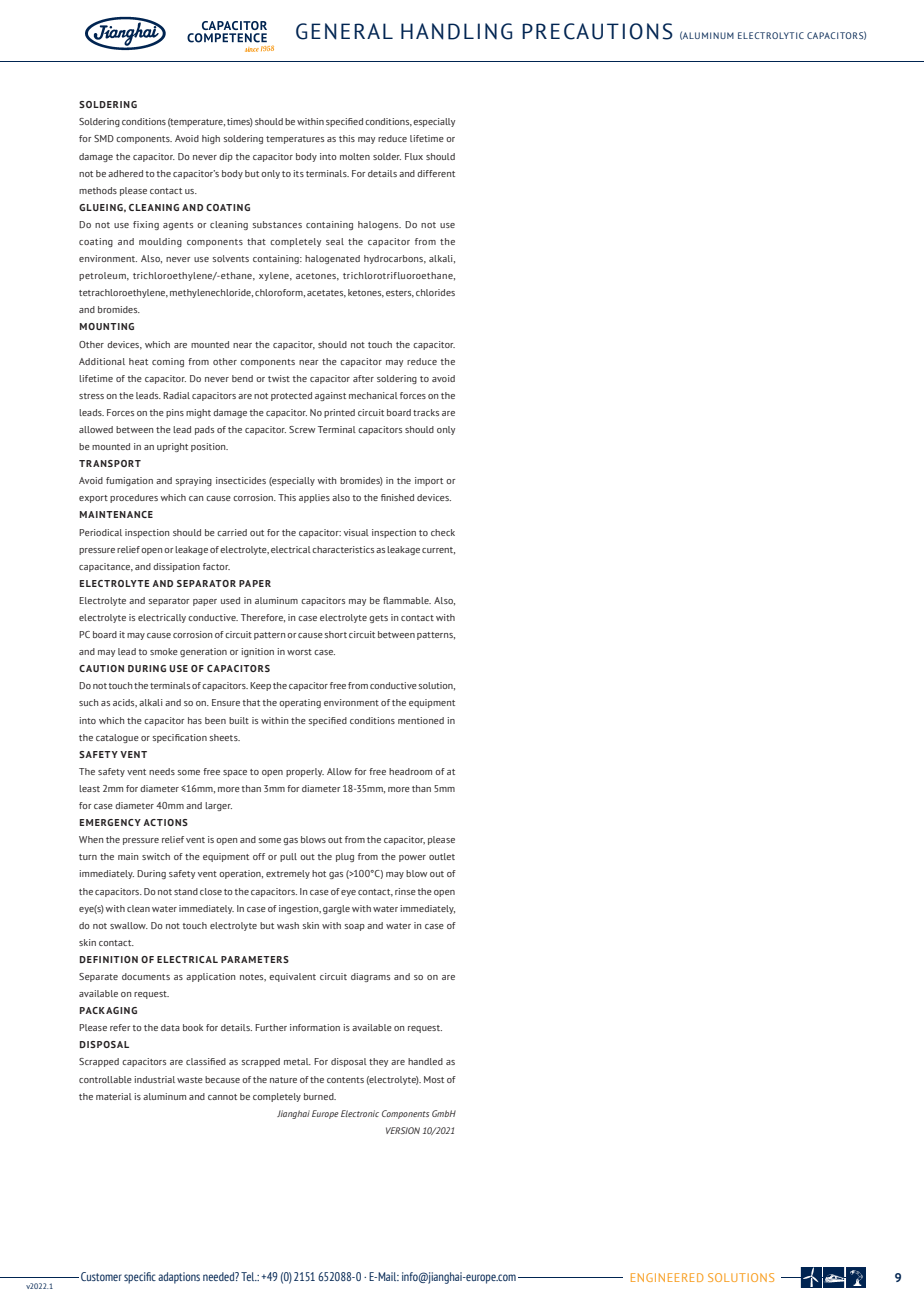  Describe the element at coordinates (403, 1130) in the screenshot. I see `VERSION` at that location.
